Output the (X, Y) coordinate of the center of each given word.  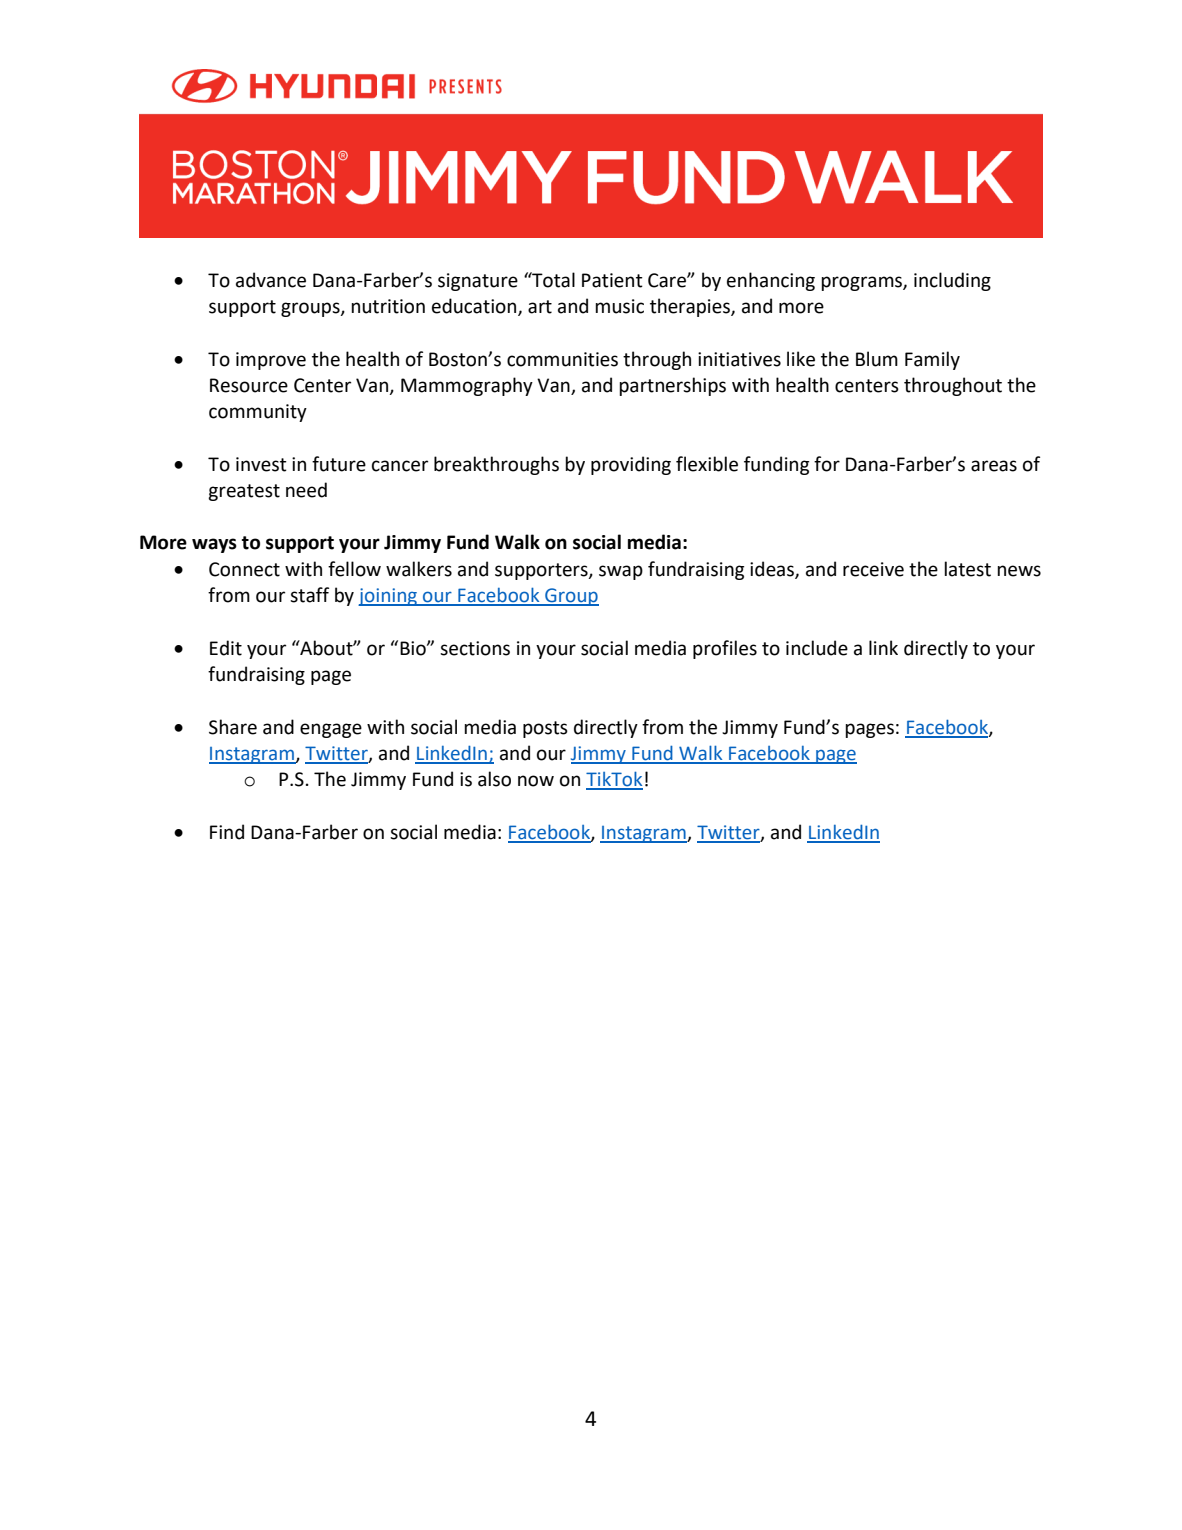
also (494, 779)
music (619, 306)
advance (271, 280)
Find (227, 832)
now (536, 781)
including (952, 281)
